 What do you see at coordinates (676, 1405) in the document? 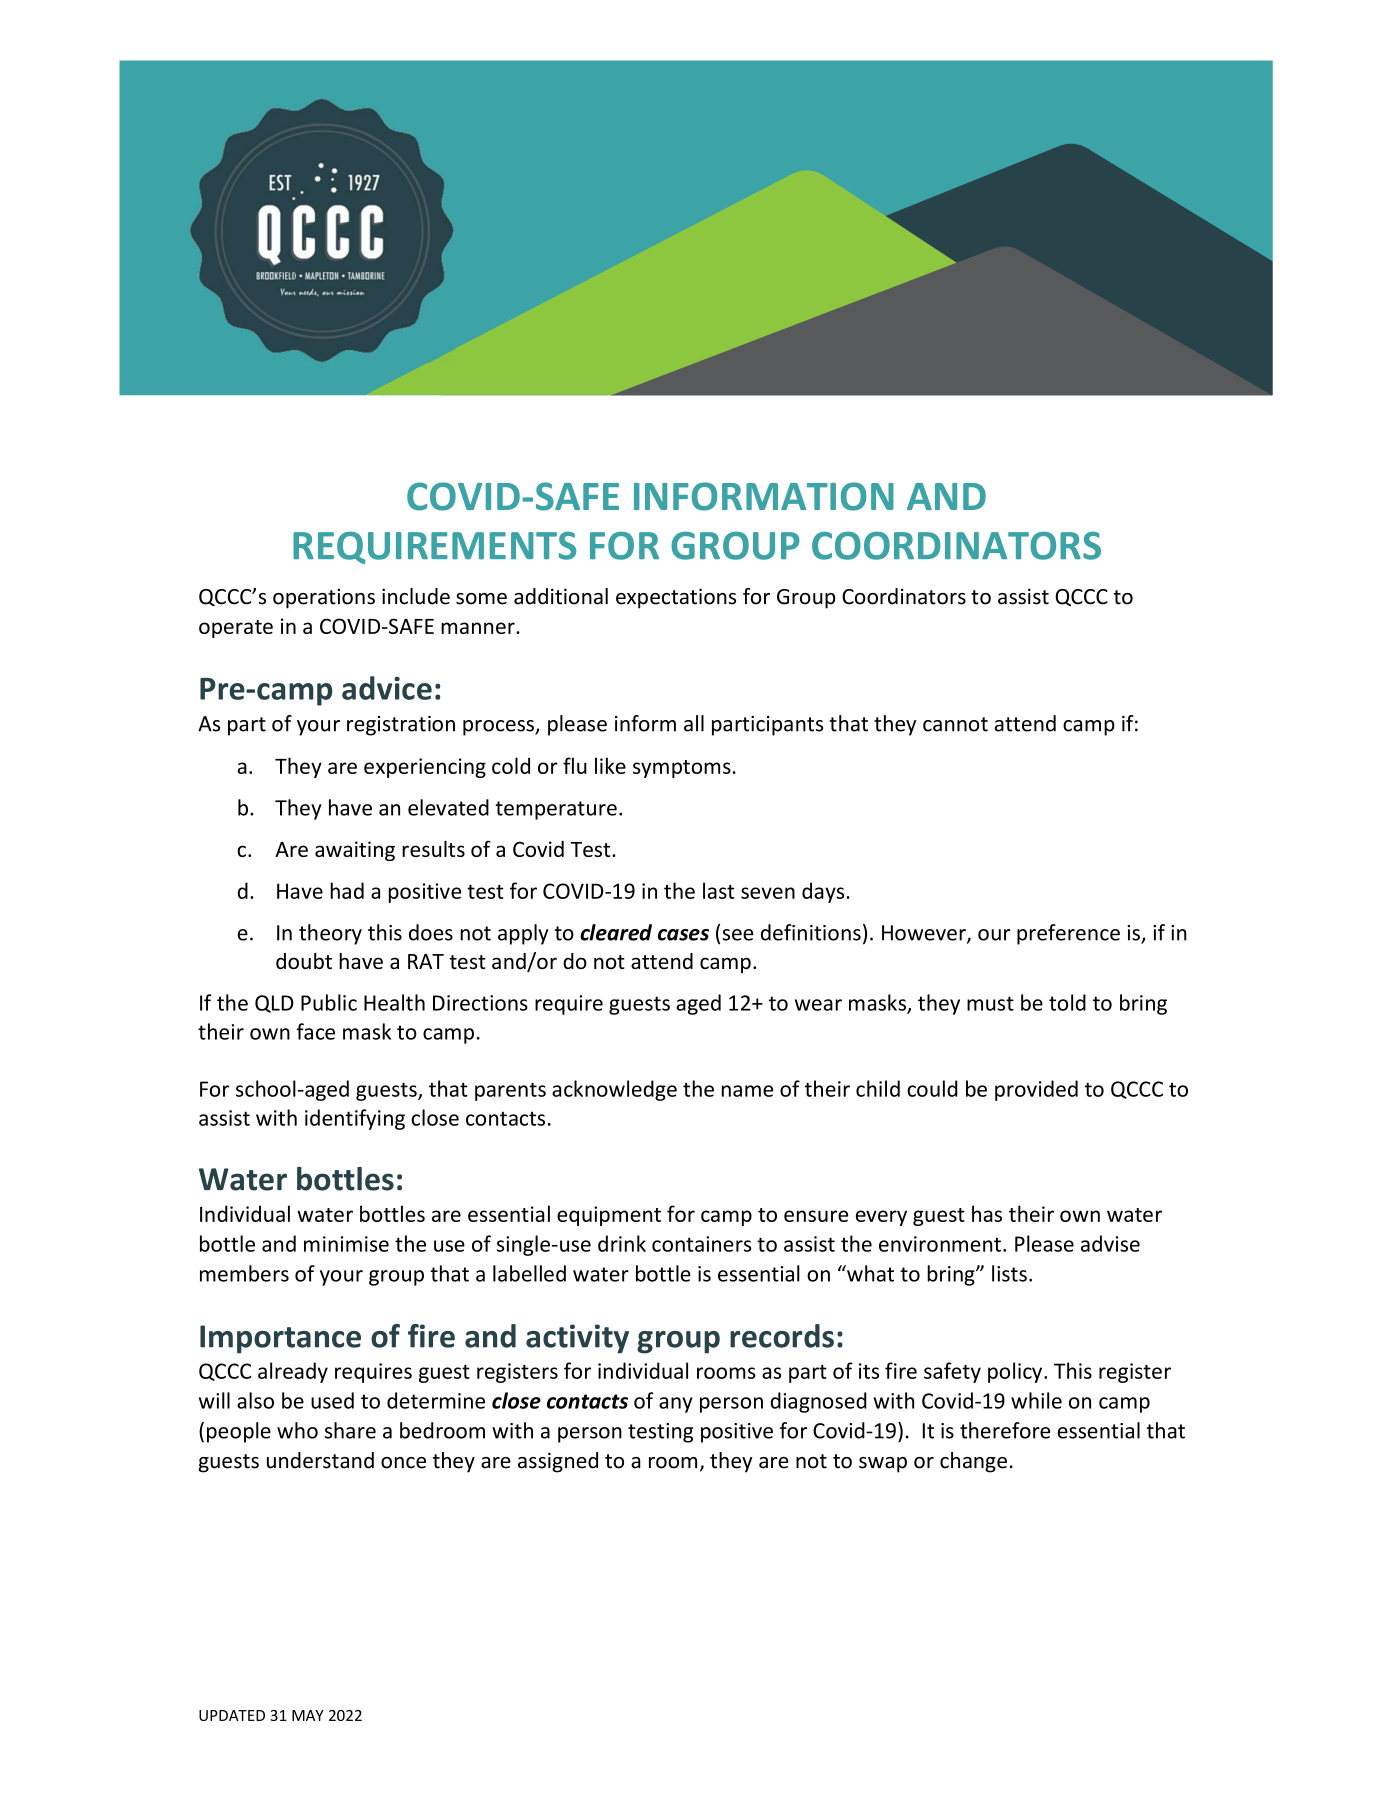
I see `any` at bounding box center [676, 1405].
